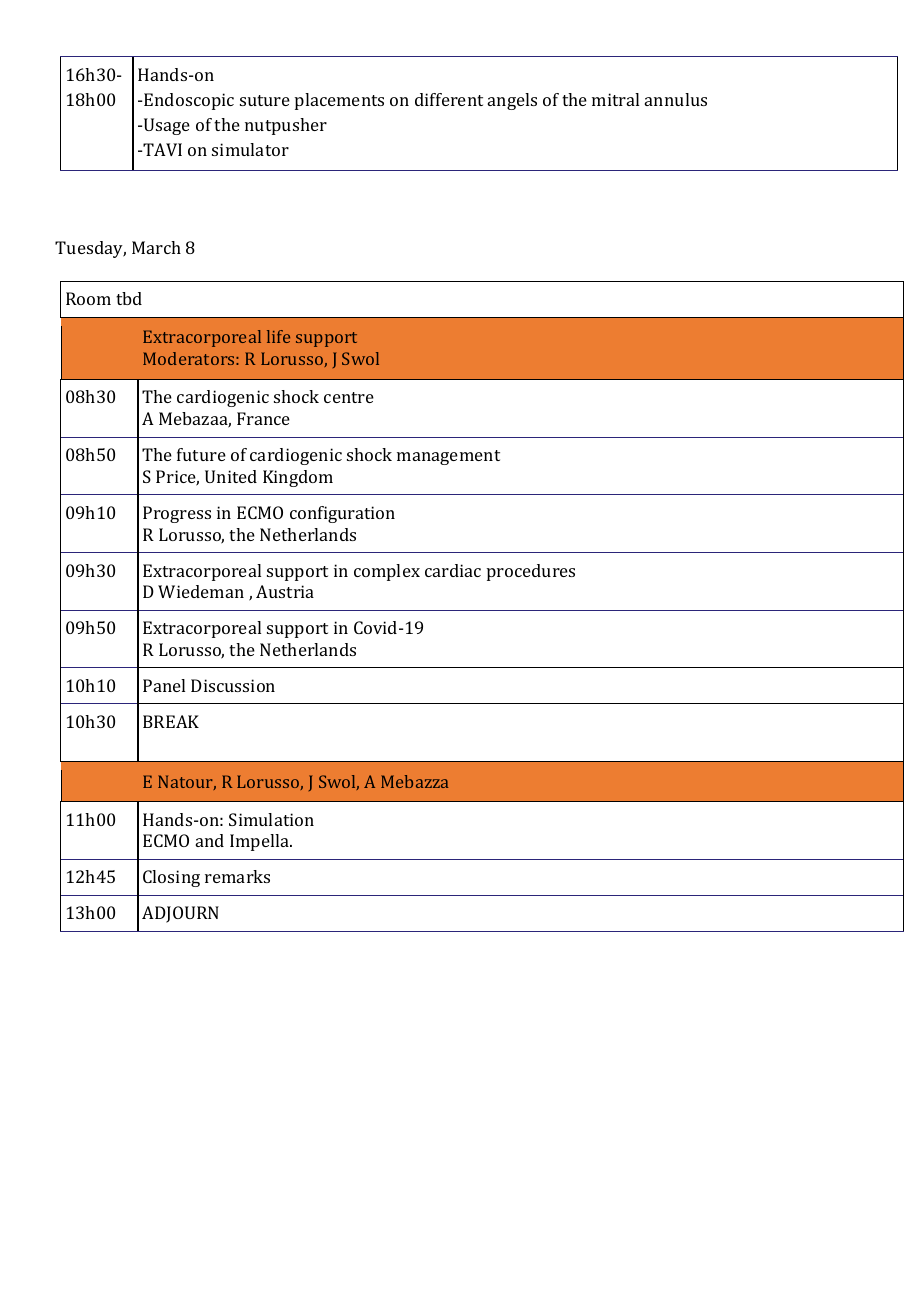 Image resolution: width=924 pixels, height=1308 pixels. Describe the element at coordinates (167, 126) in the page. I see `Usage` at that location.
